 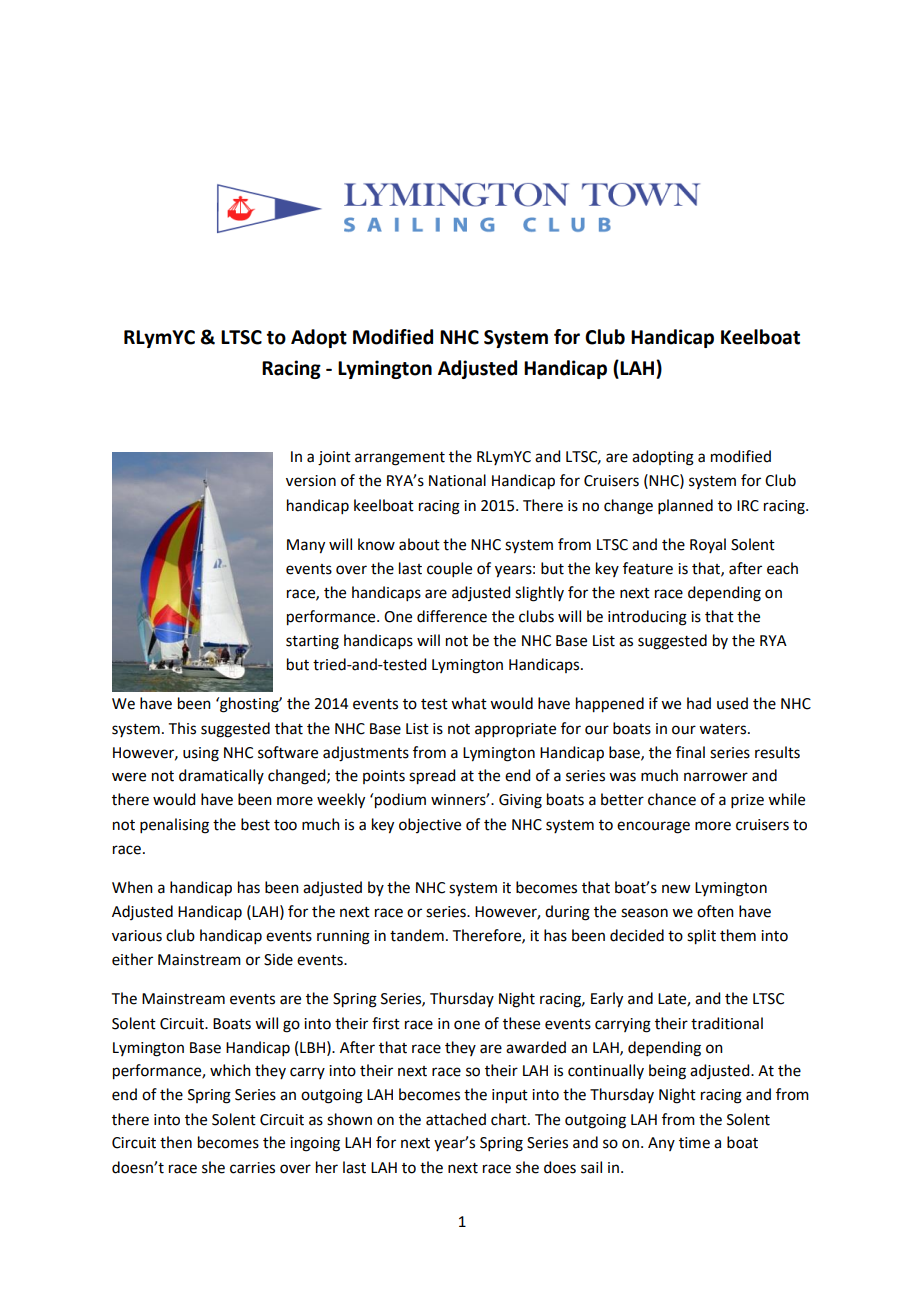 What do you see at coordinates (469, 703) in the image?
I see `what` at bounding box center [469, 703].
